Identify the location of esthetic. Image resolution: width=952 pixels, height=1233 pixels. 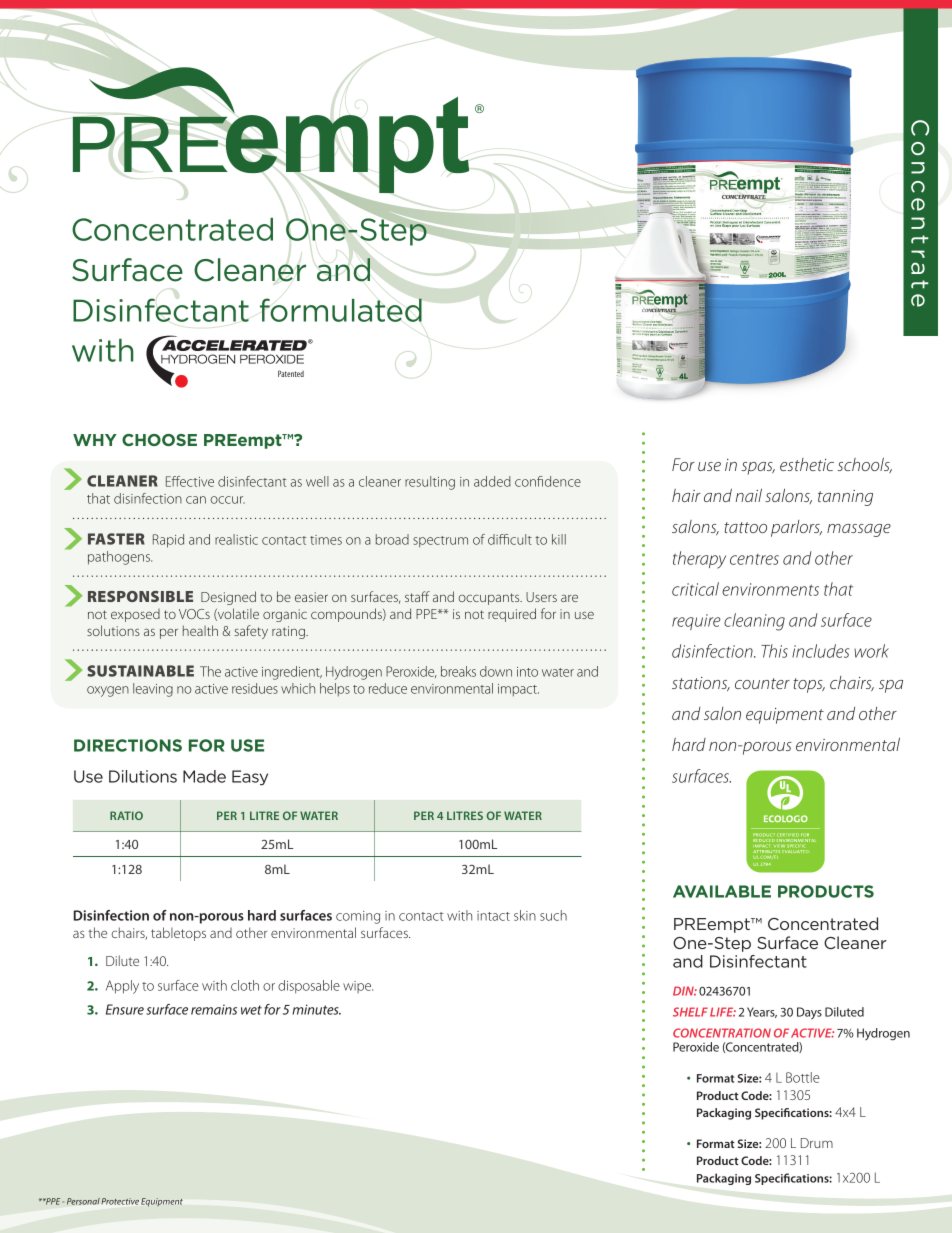
(807, 464).
